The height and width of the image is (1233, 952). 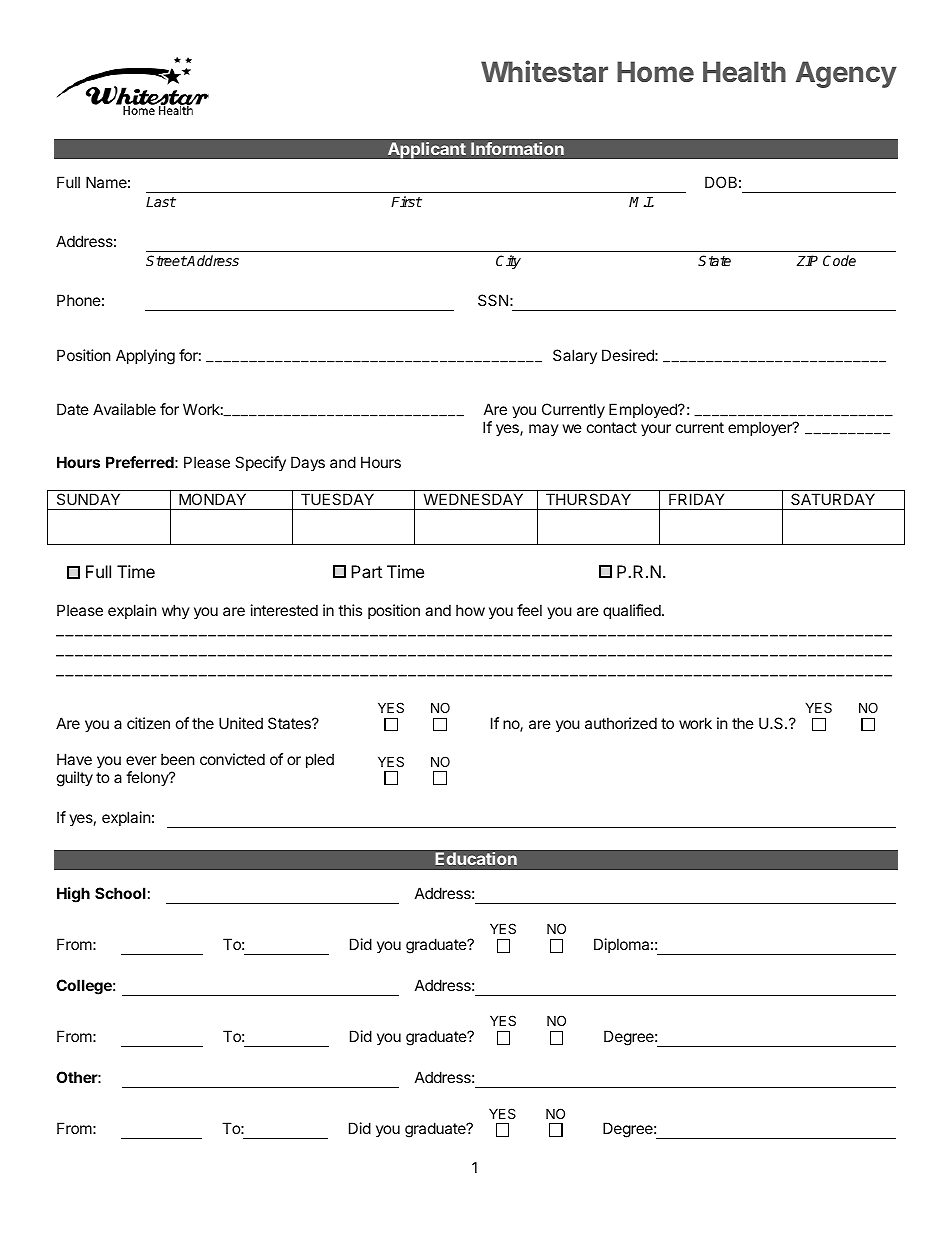 I want to click on School, so click(x=120, y=893).
